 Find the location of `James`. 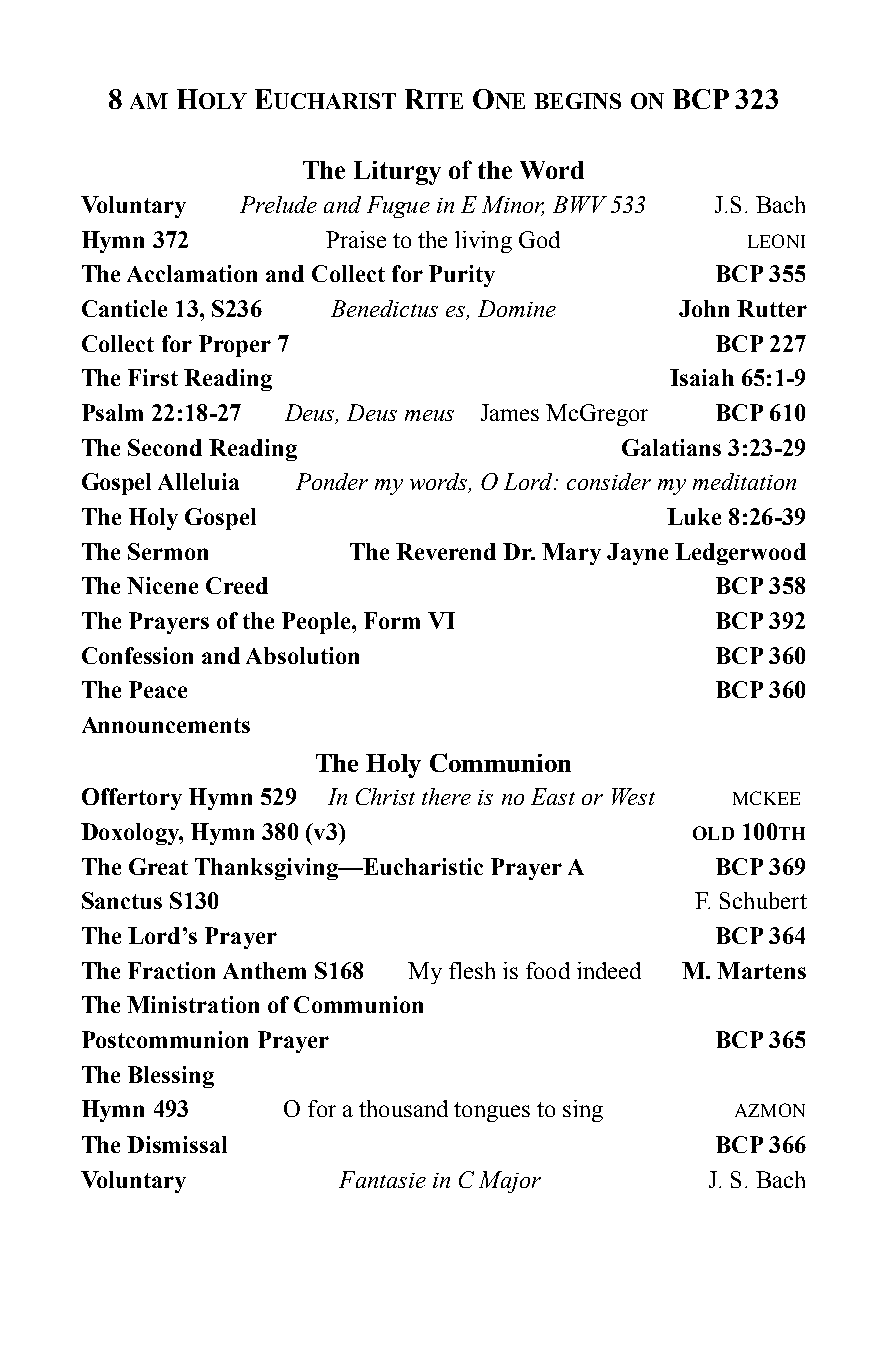

James is located at coordinates (510, 412).
